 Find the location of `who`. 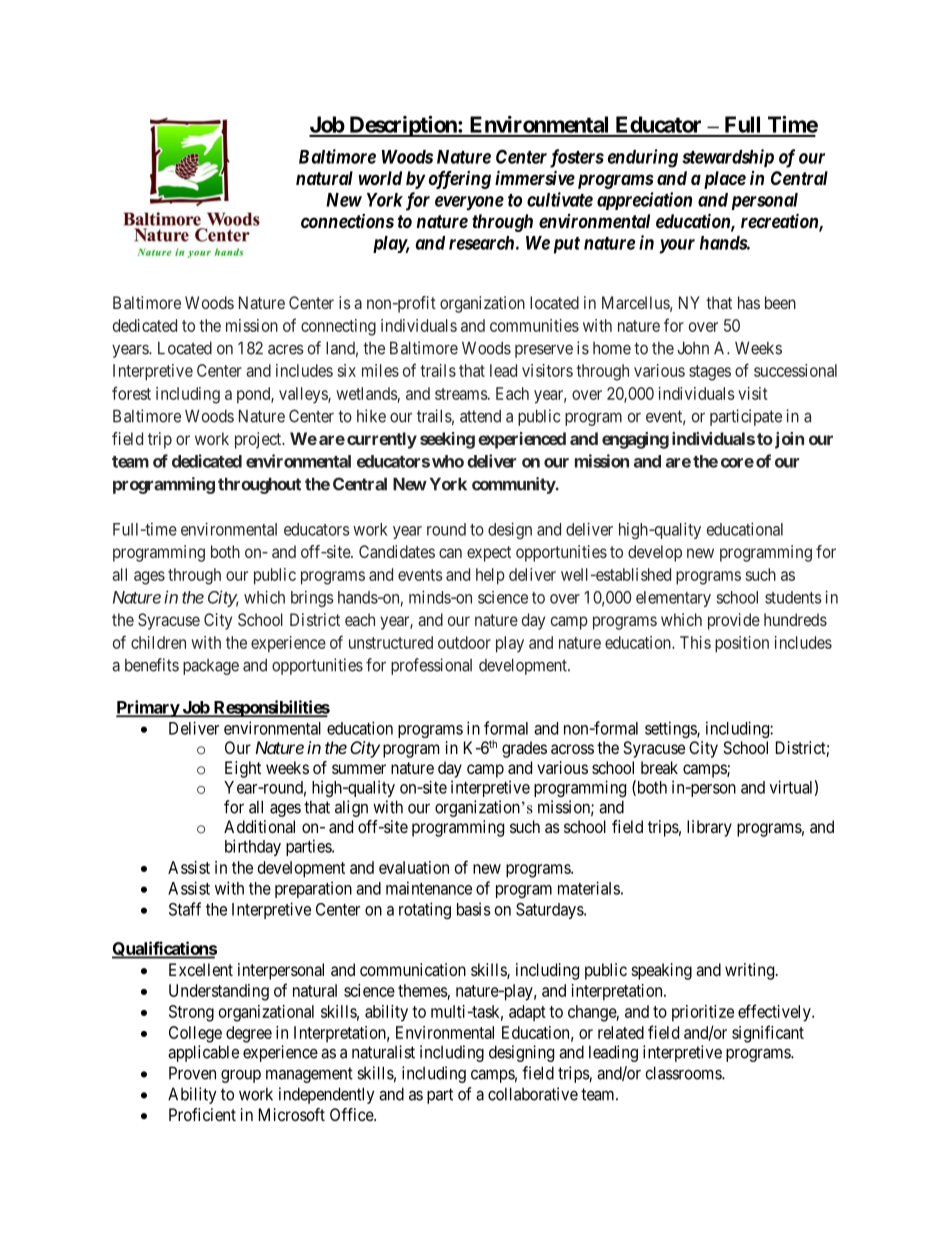

who is located at coordinates (448, 461).
